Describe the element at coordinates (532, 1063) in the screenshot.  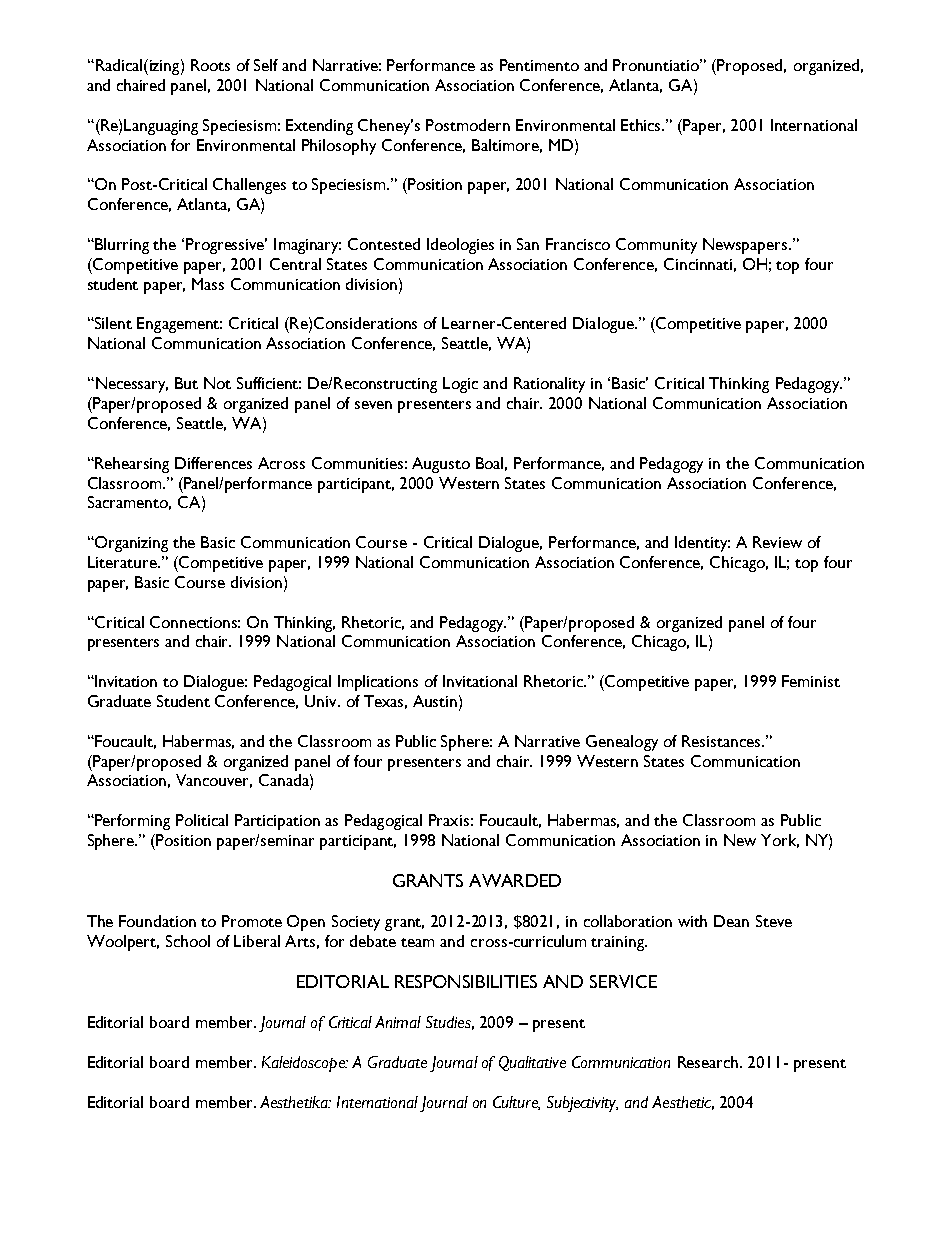
I see `Qualitative` at that location.
